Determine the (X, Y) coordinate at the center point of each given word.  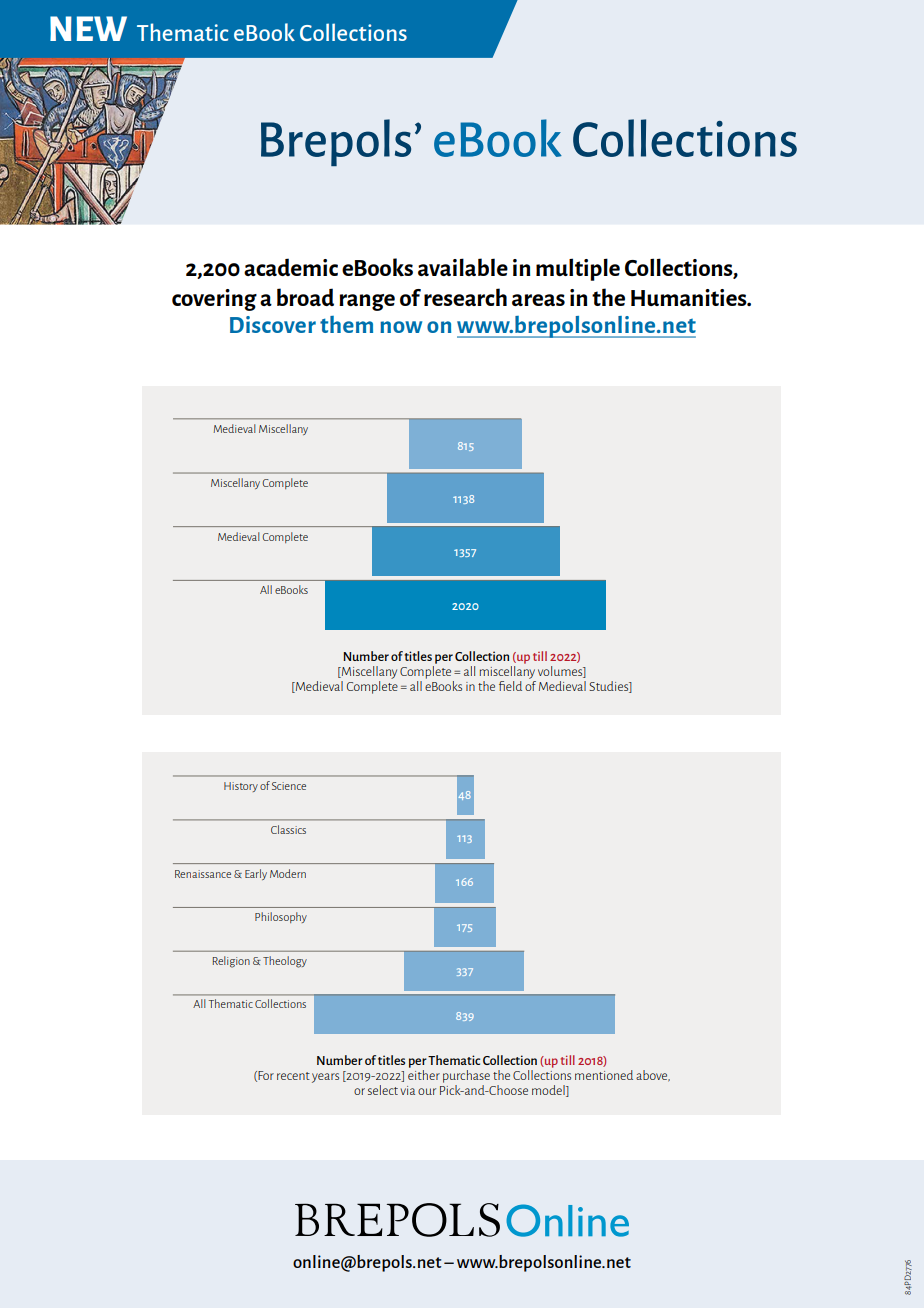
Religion (231, 962)
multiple (578, 269)
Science (289, 786)
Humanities (690, 297)
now (401, 327)
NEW (88, 28)
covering (214, 300)
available (463, 267)
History (241, 787)
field (510, 686)
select (383, 1090)
